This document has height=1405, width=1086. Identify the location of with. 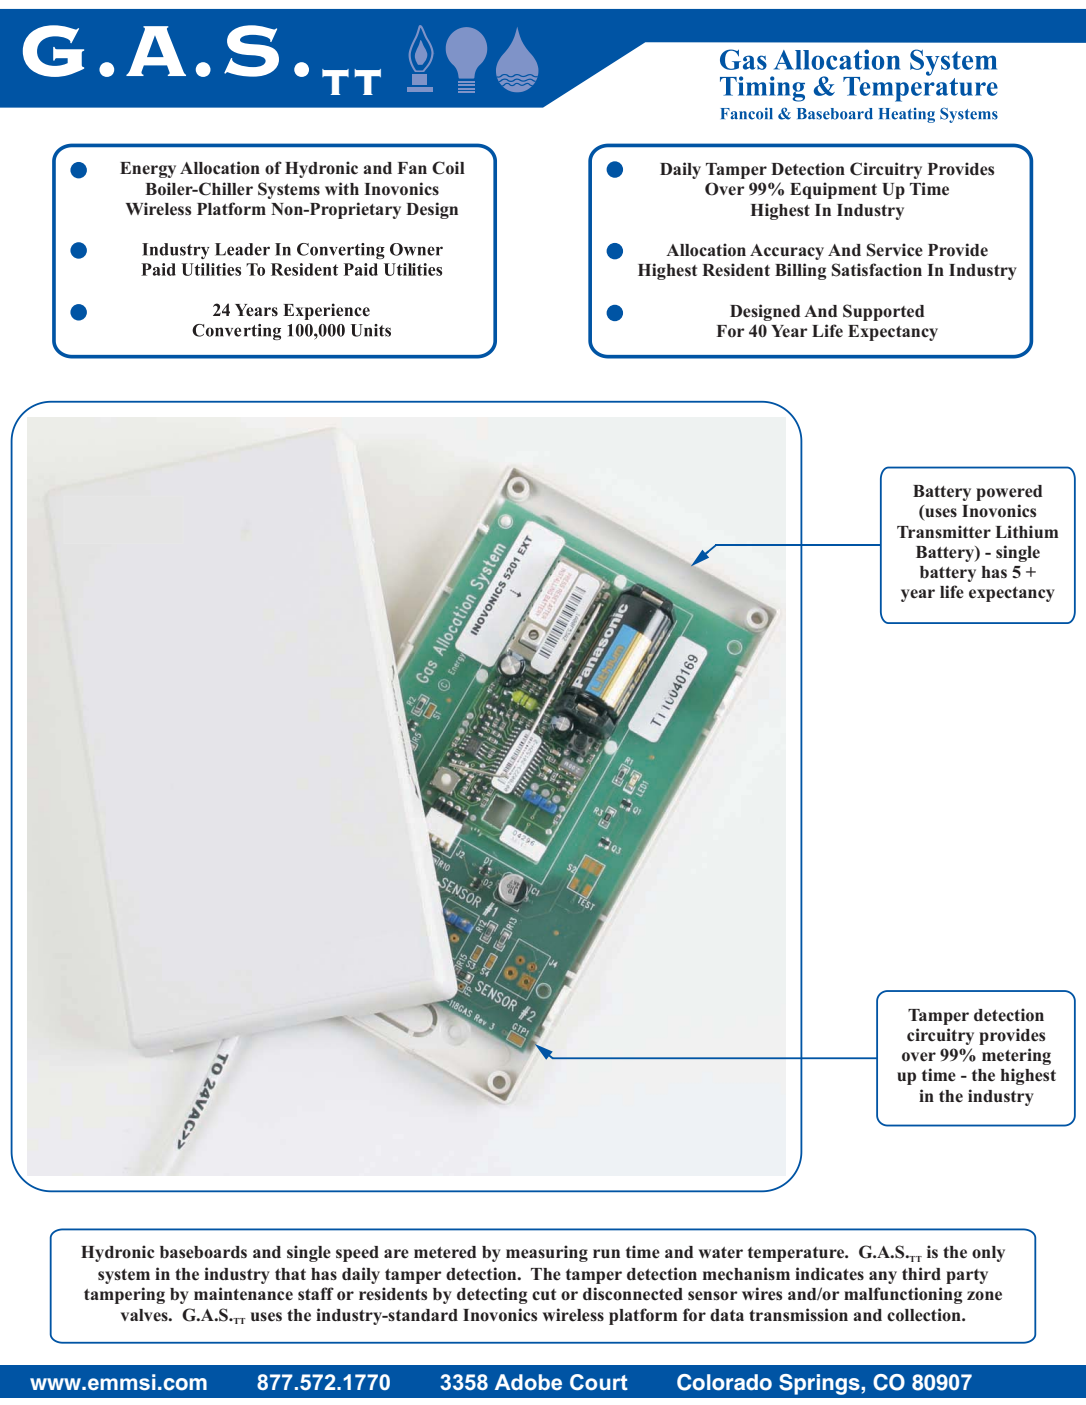
(342, 188).
